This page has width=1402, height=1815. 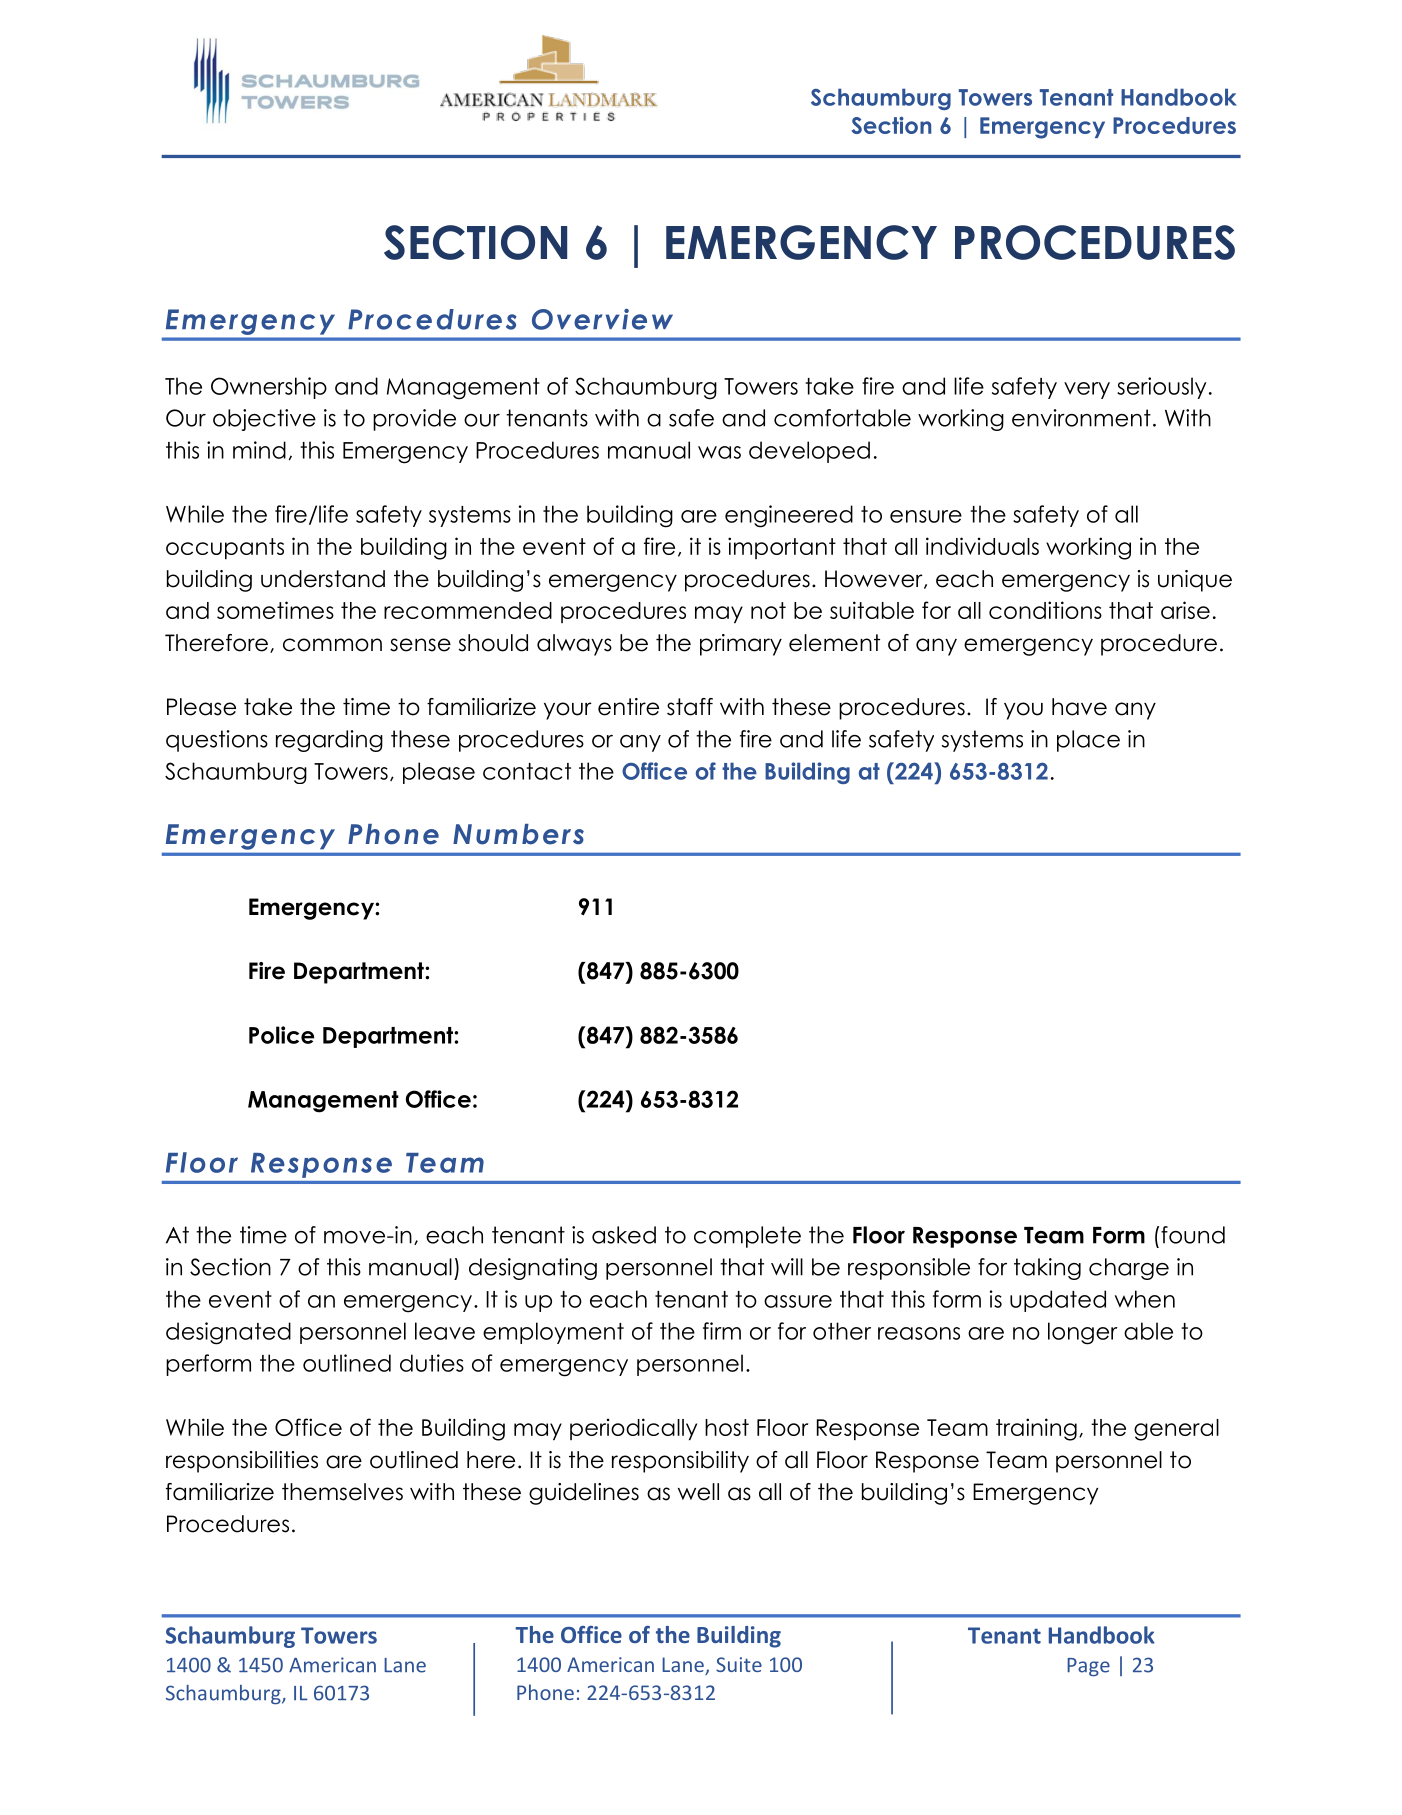 I want to click on staff, so click(x=690, y=707).
